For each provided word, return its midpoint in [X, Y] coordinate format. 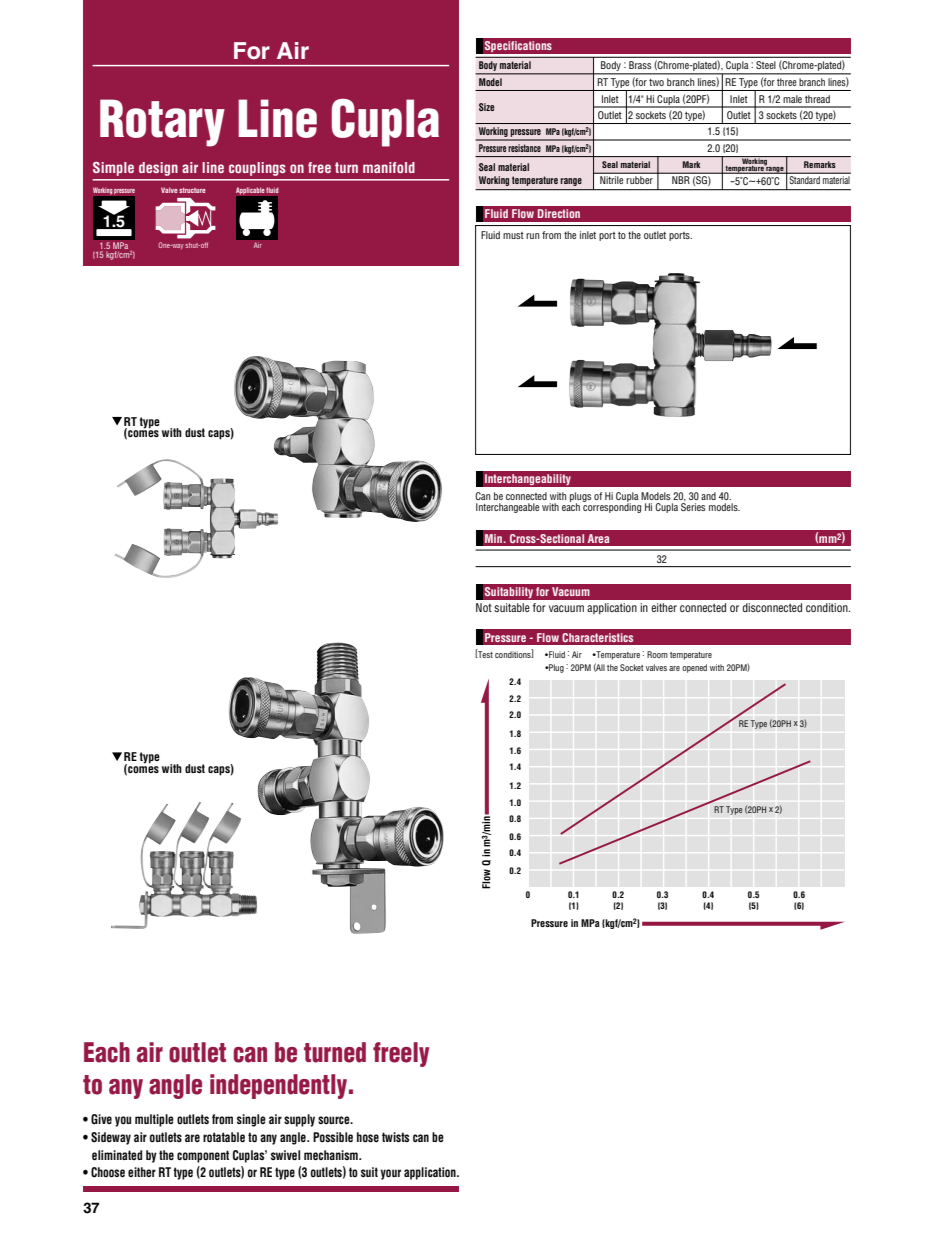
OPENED [694, 668]
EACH [571, 506]
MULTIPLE [154, 1120]
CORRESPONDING [612, 507]
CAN [421, 1138]
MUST [513, 235]
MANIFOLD [389, 167]
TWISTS [395, 1137]
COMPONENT [203, 1156]
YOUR [390, 1174]
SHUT [193, 245]
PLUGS [580, 498]
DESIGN [158, 169]
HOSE [368, 1137]
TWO [656, 82]
